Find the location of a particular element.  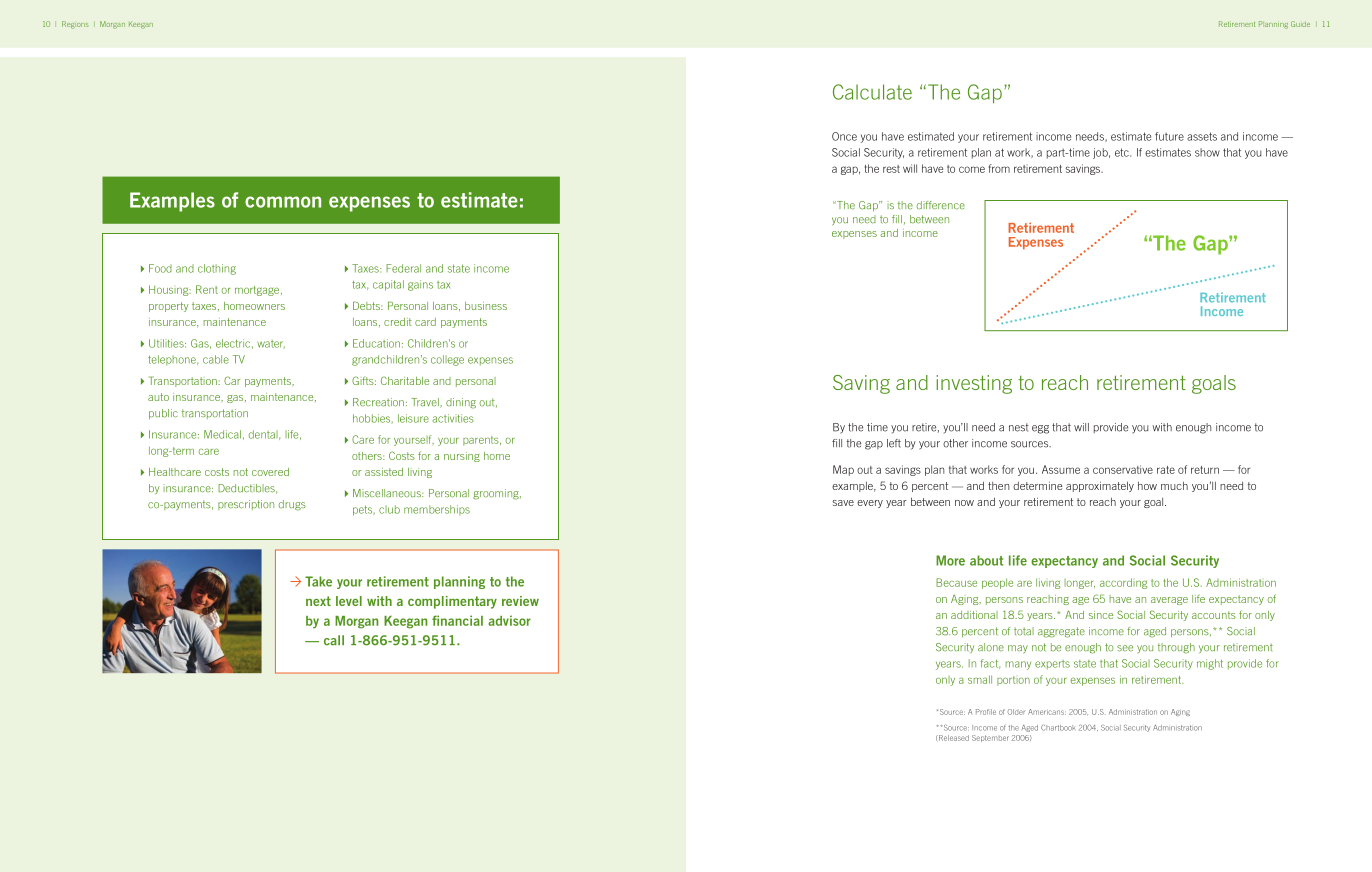

investing is located at coordinates (974, 384).
